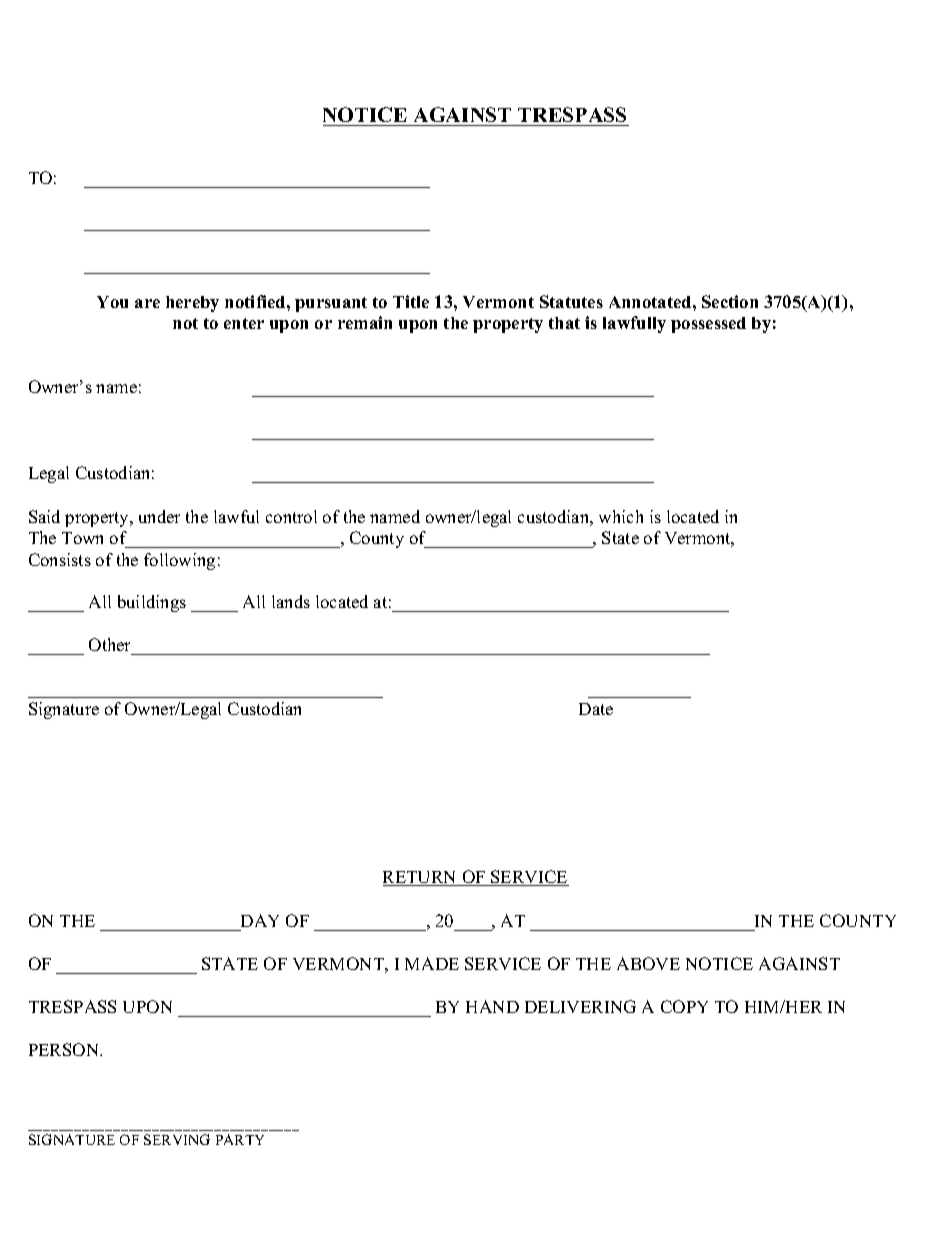 The height and width of the image is (1233, 952). I want to click on buildings, so click(152, 603).
